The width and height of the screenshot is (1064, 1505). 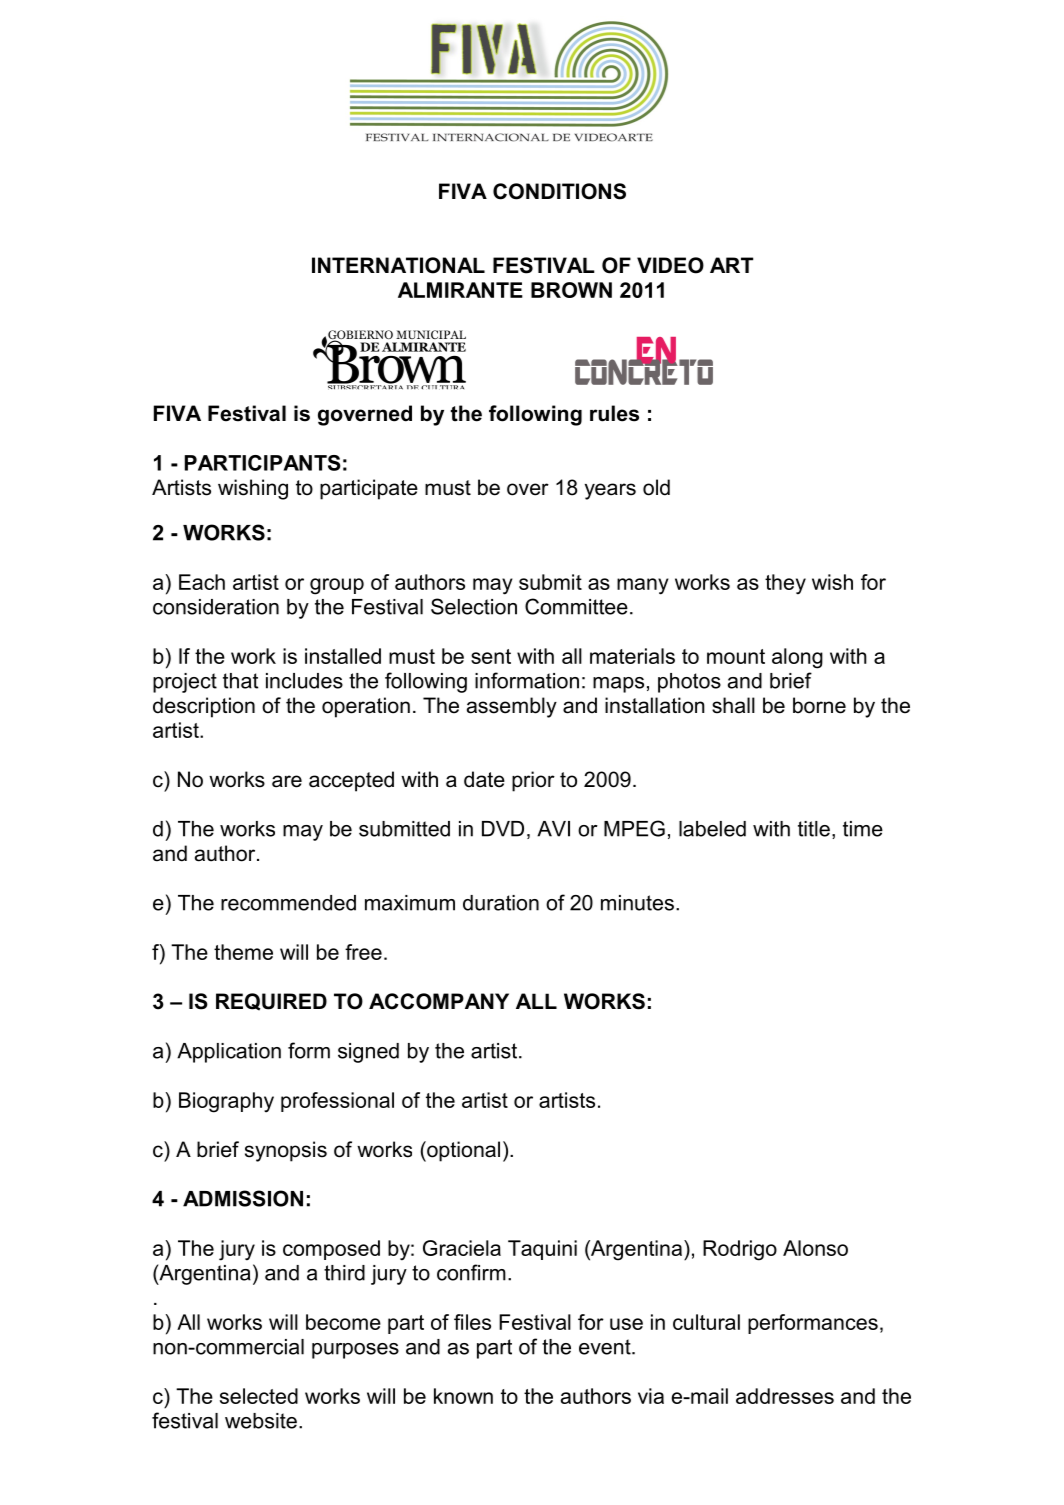 What do you see at coordinates (533, 781) in the screenshot?
I see `prior` at bounding box center [533, 781].
